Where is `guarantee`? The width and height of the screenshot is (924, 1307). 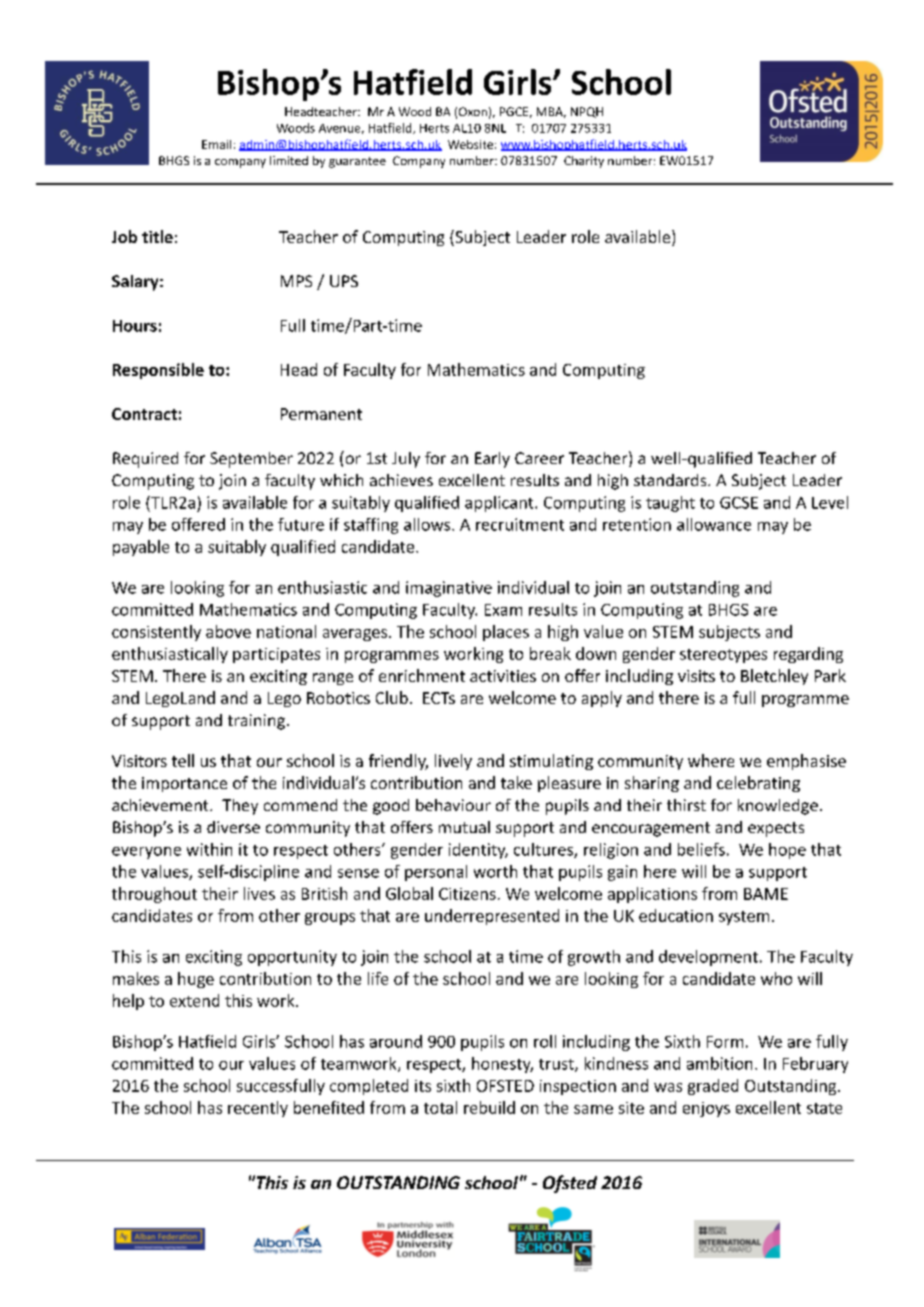
guarantee is located at coordinates (357, 162).
